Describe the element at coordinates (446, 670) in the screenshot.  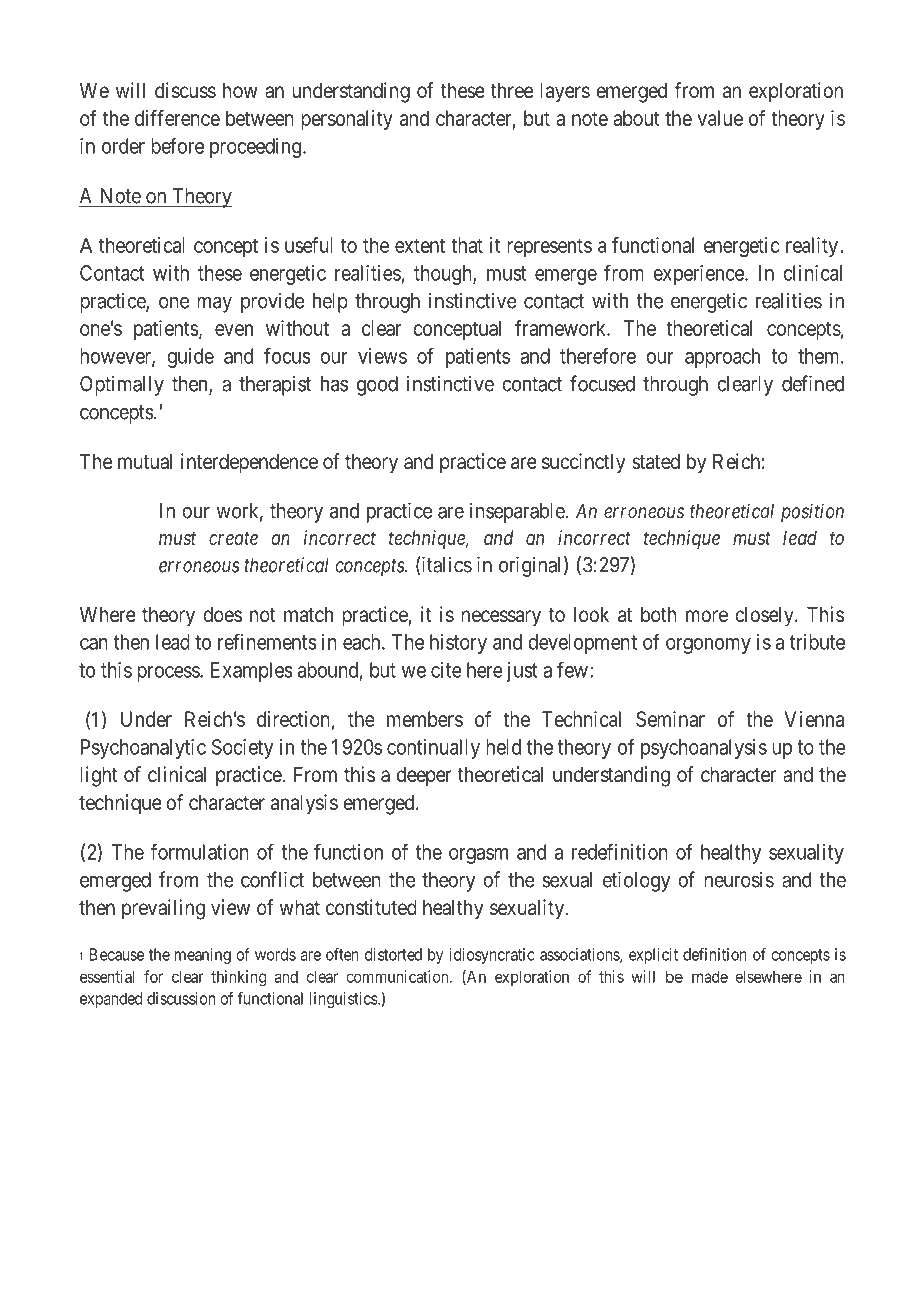
I see `cite` at that location.
